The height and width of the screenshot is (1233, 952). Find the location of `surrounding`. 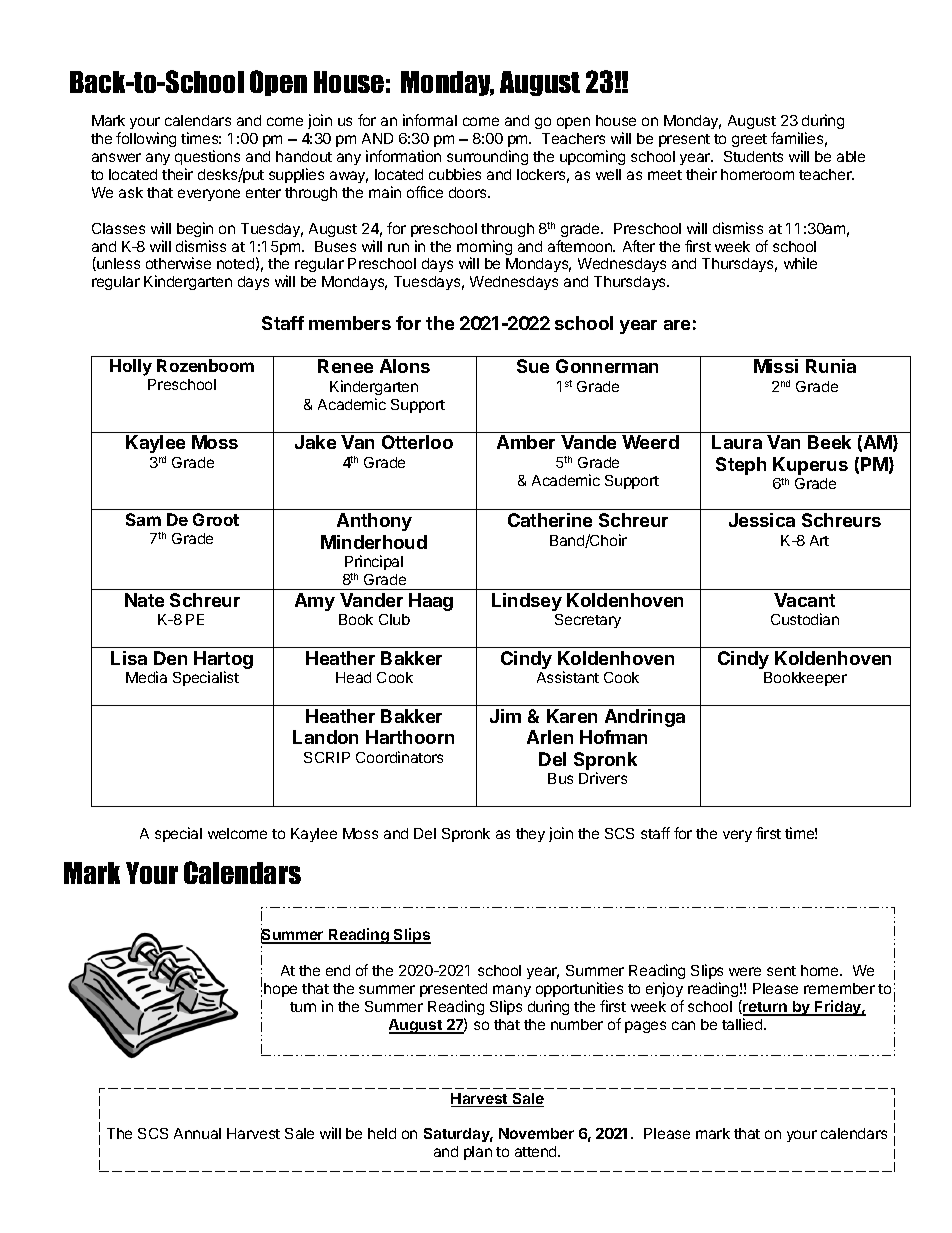

surrounding is located at coordinates (487, 157).
